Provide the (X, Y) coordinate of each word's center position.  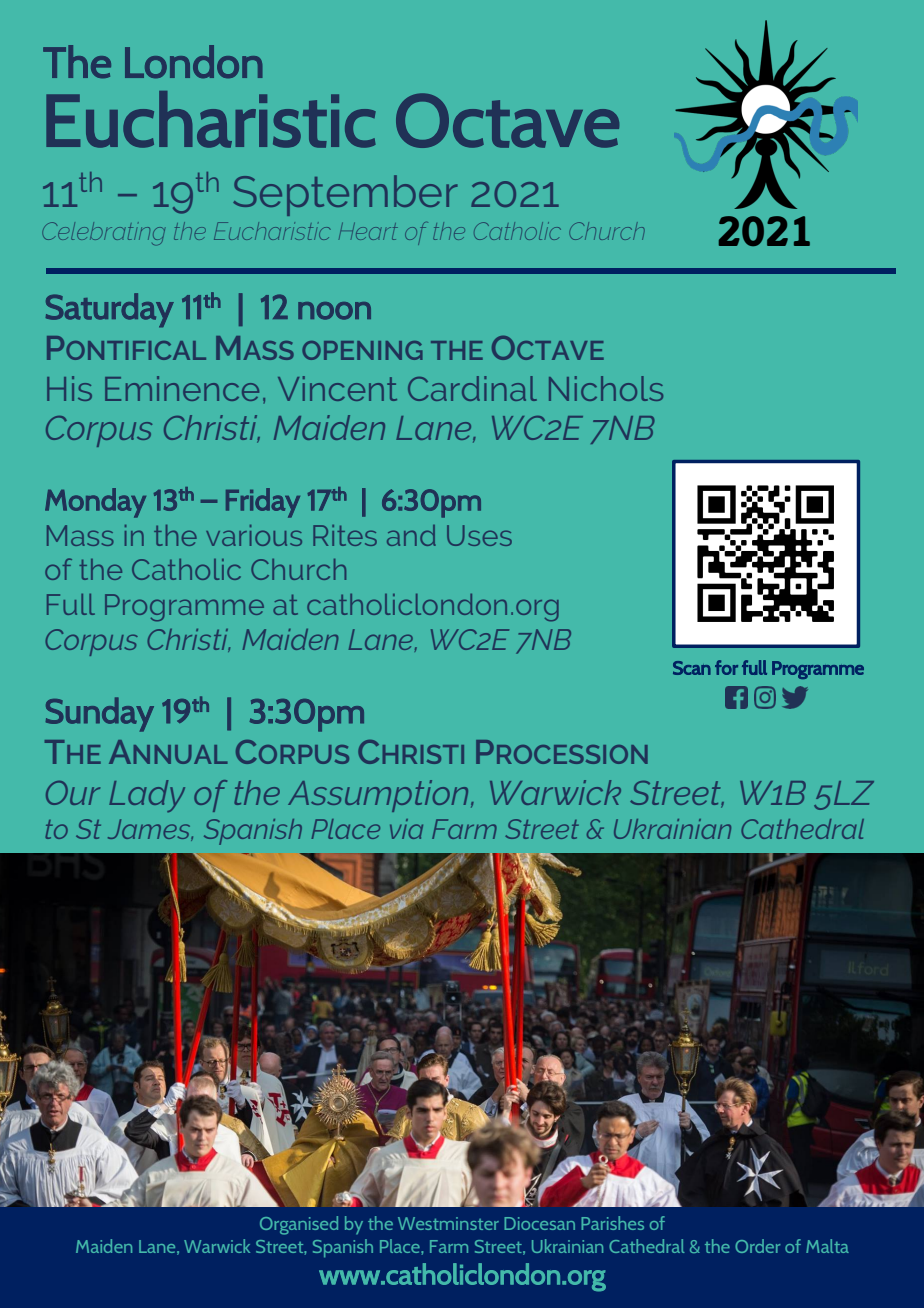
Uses (479, 535)
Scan (692, 668)
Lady (147, 796)
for (726, 667)
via (406, 829)
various (254, 535)
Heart (368, 231)
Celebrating (103, 234)
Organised (299, 1225)
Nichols (606, 388)
